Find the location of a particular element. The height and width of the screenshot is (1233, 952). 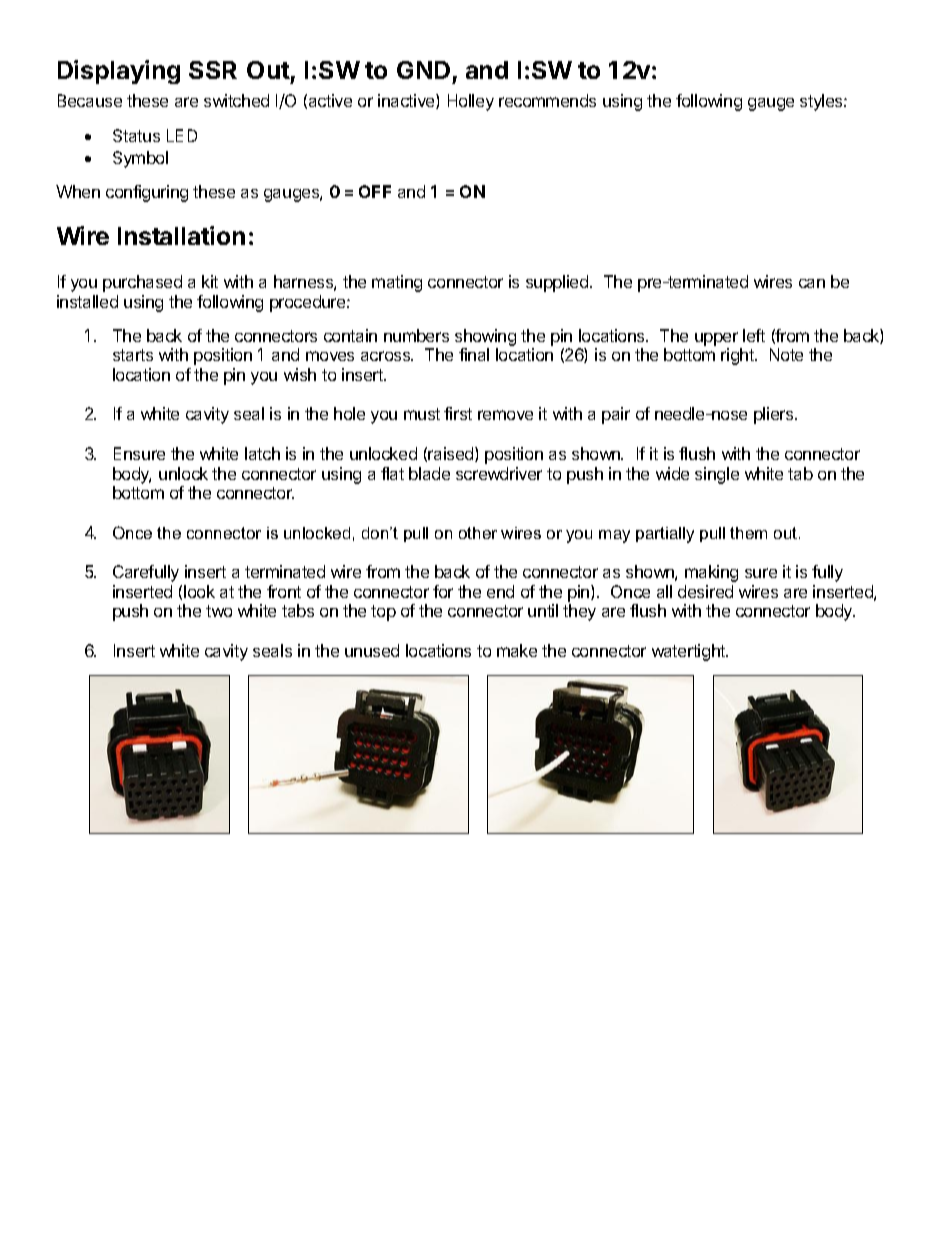

two is located at coordinates (219, 611).
